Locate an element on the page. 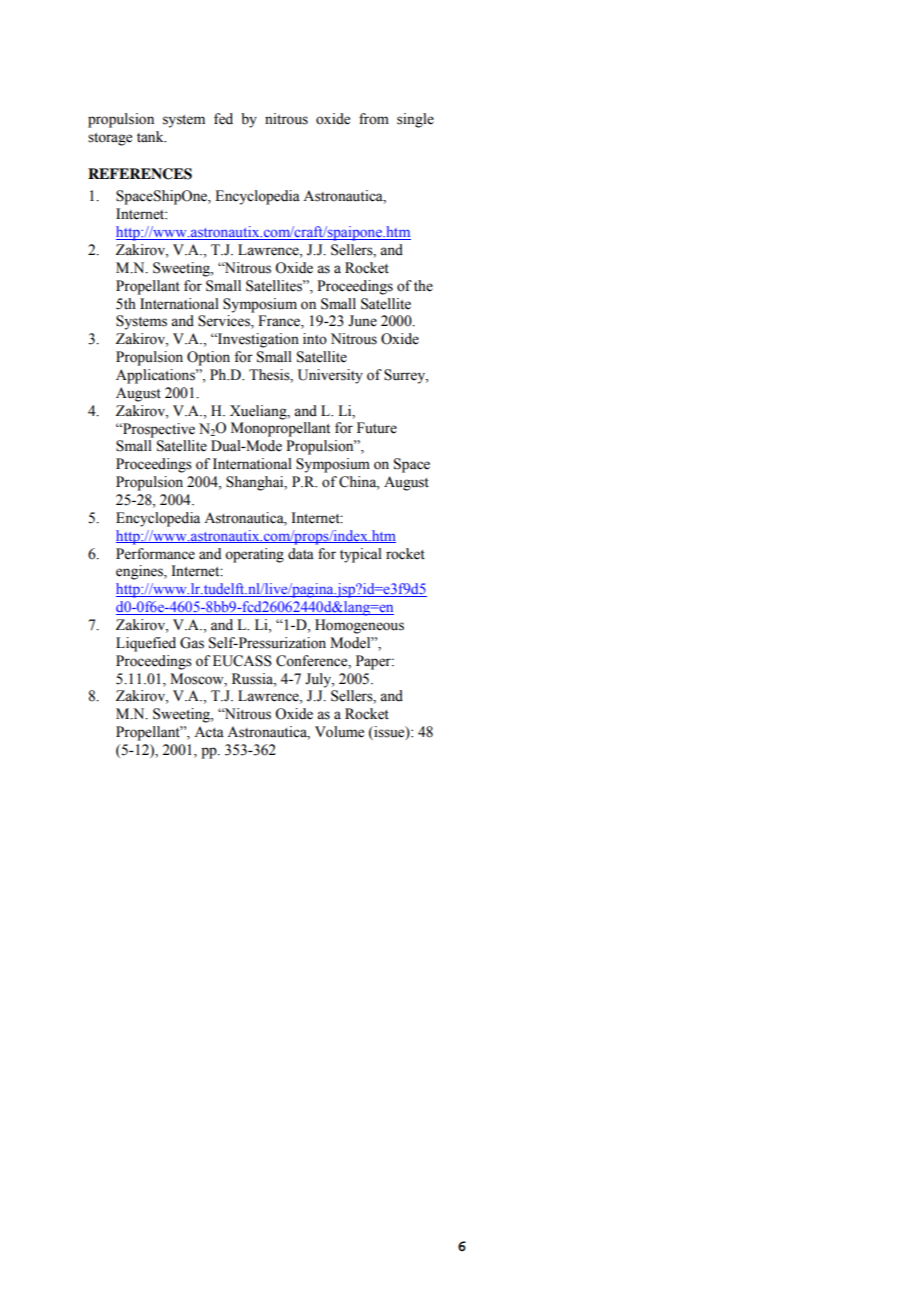 This page has height=1308, width=924. from is located at coordinates (374, 119).
